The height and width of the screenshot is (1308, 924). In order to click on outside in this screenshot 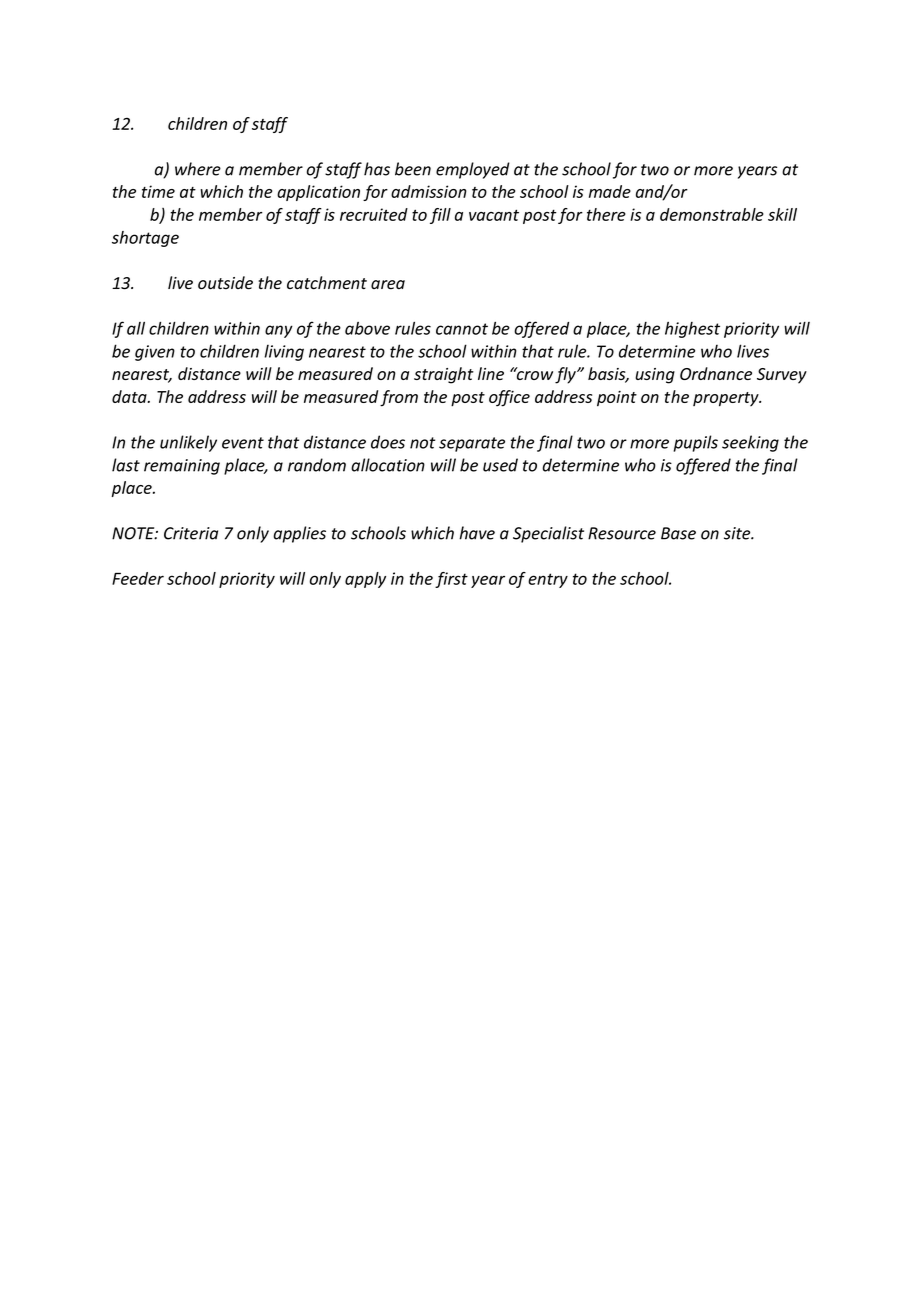, I will do `click(225, 283)`.
